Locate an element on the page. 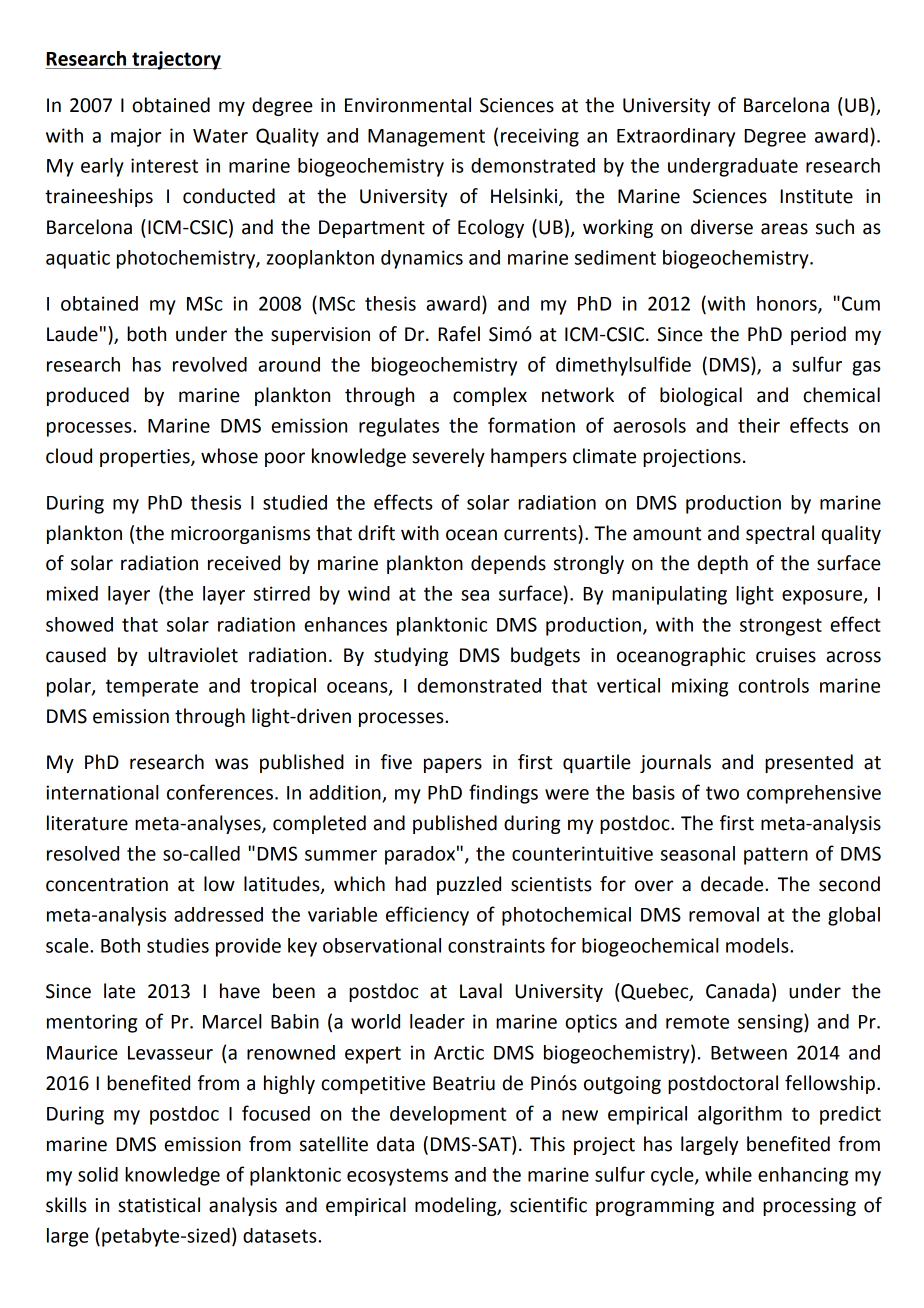 The width and height of the image is (924, 1308). Environmental is located at coordinates (408, 105).
